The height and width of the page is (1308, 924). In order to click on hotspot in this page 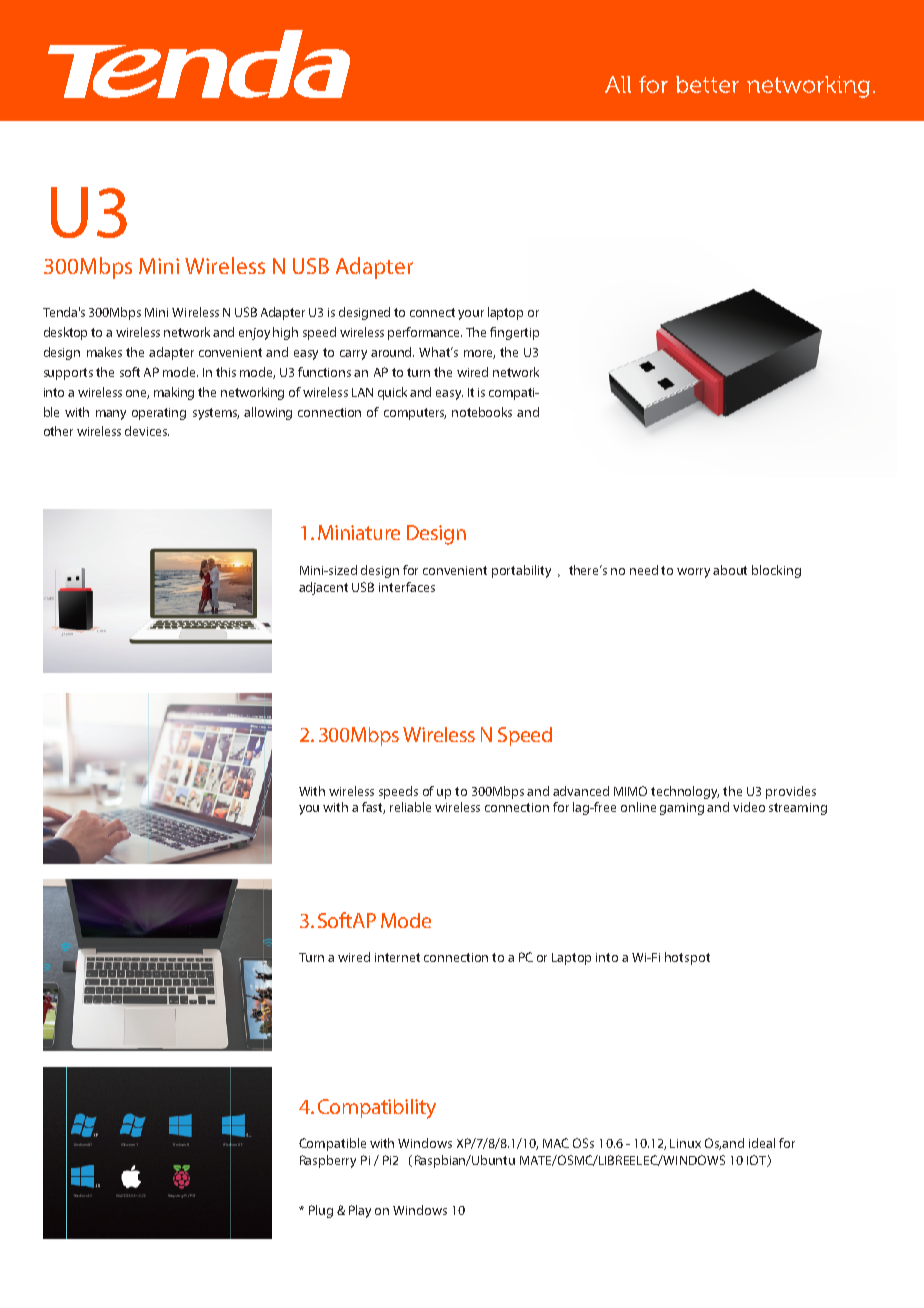, I will do `click(687, 958)`.
